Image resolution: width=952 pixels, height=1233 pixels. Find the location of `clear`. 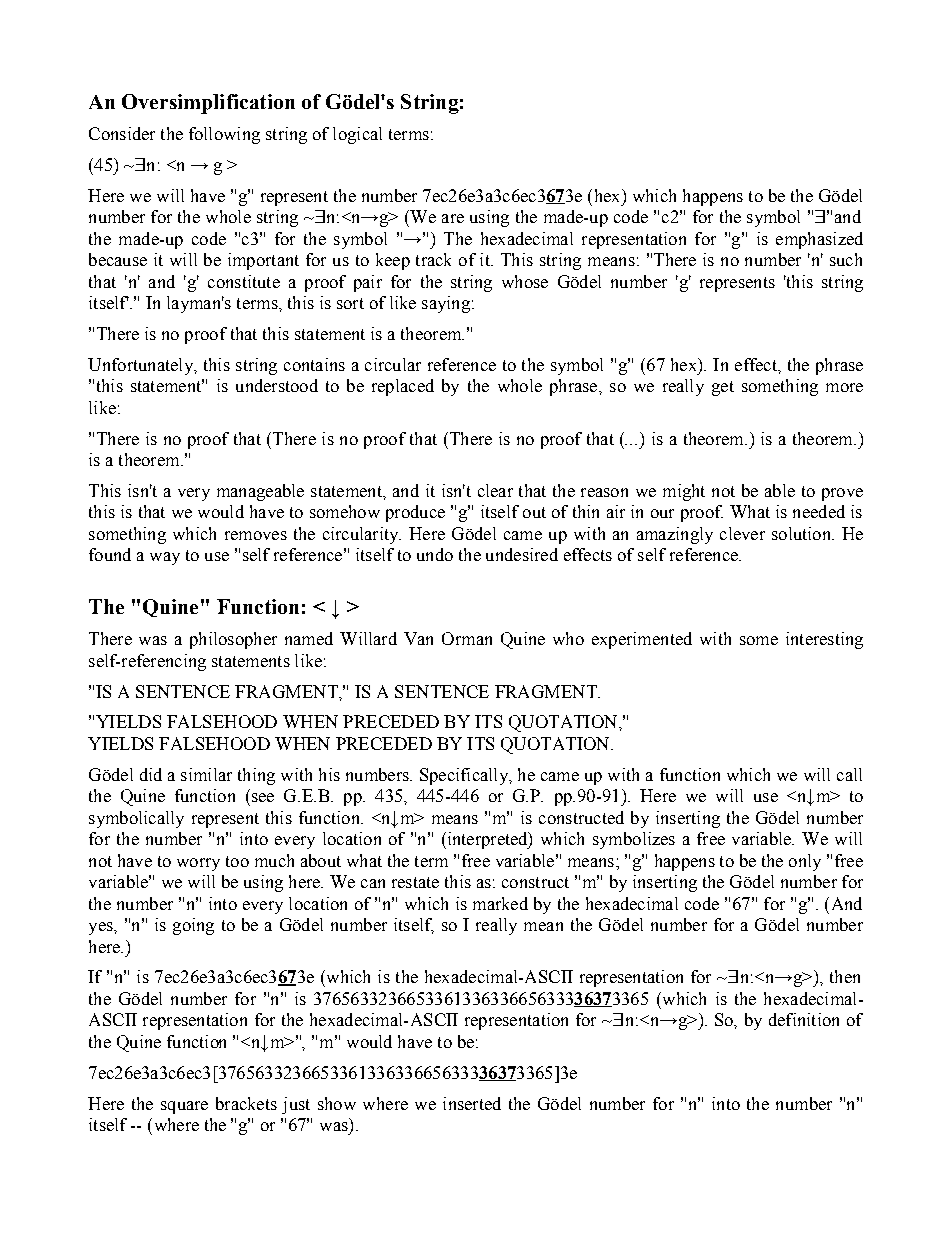

clear is located at coordinates (495, 490).
